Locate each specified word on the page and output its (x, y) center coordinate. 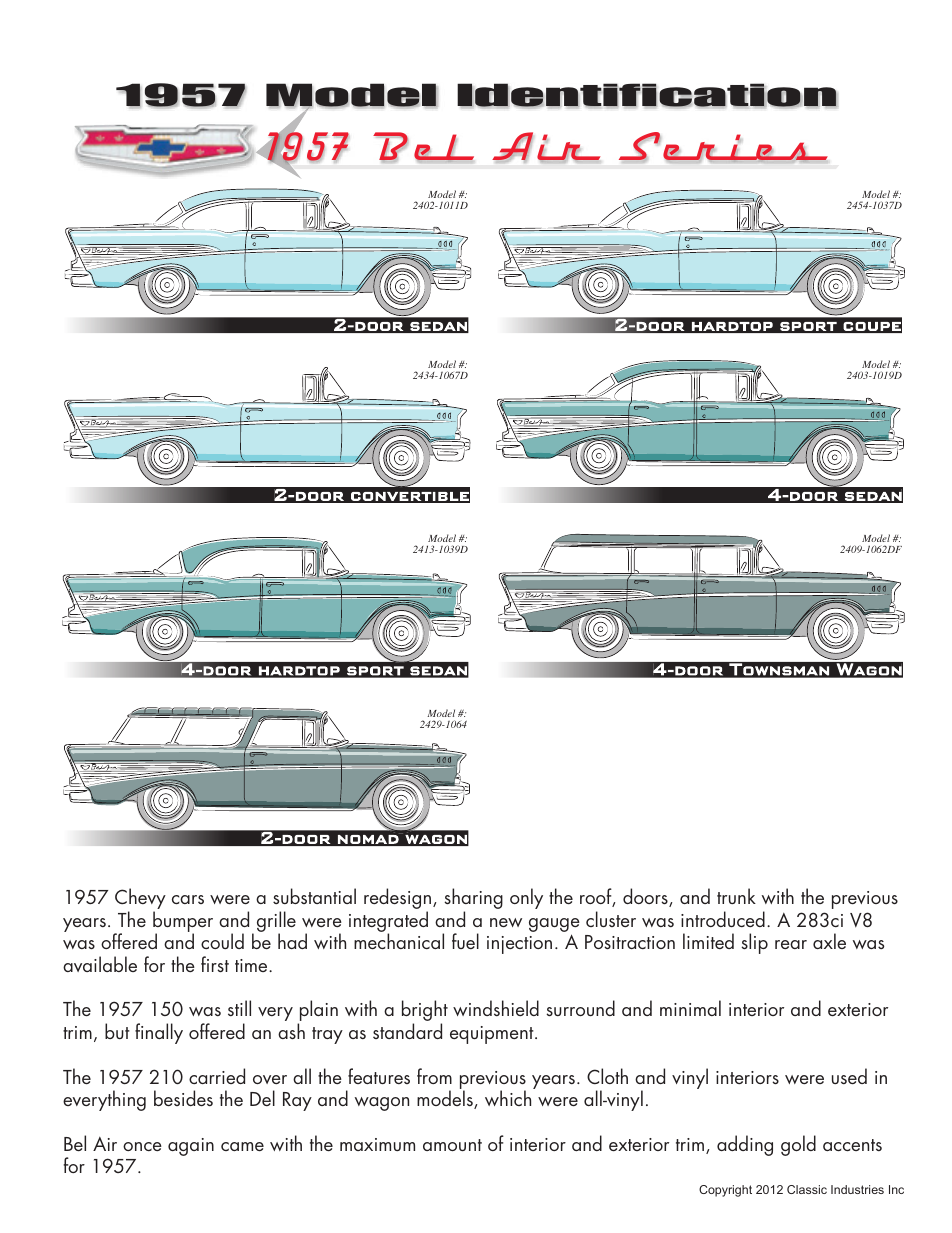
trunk (736, 896)
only (526, 898)
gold (798, 1145)
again (191, 1147)
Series (723, 147)
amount (452, 1145)
